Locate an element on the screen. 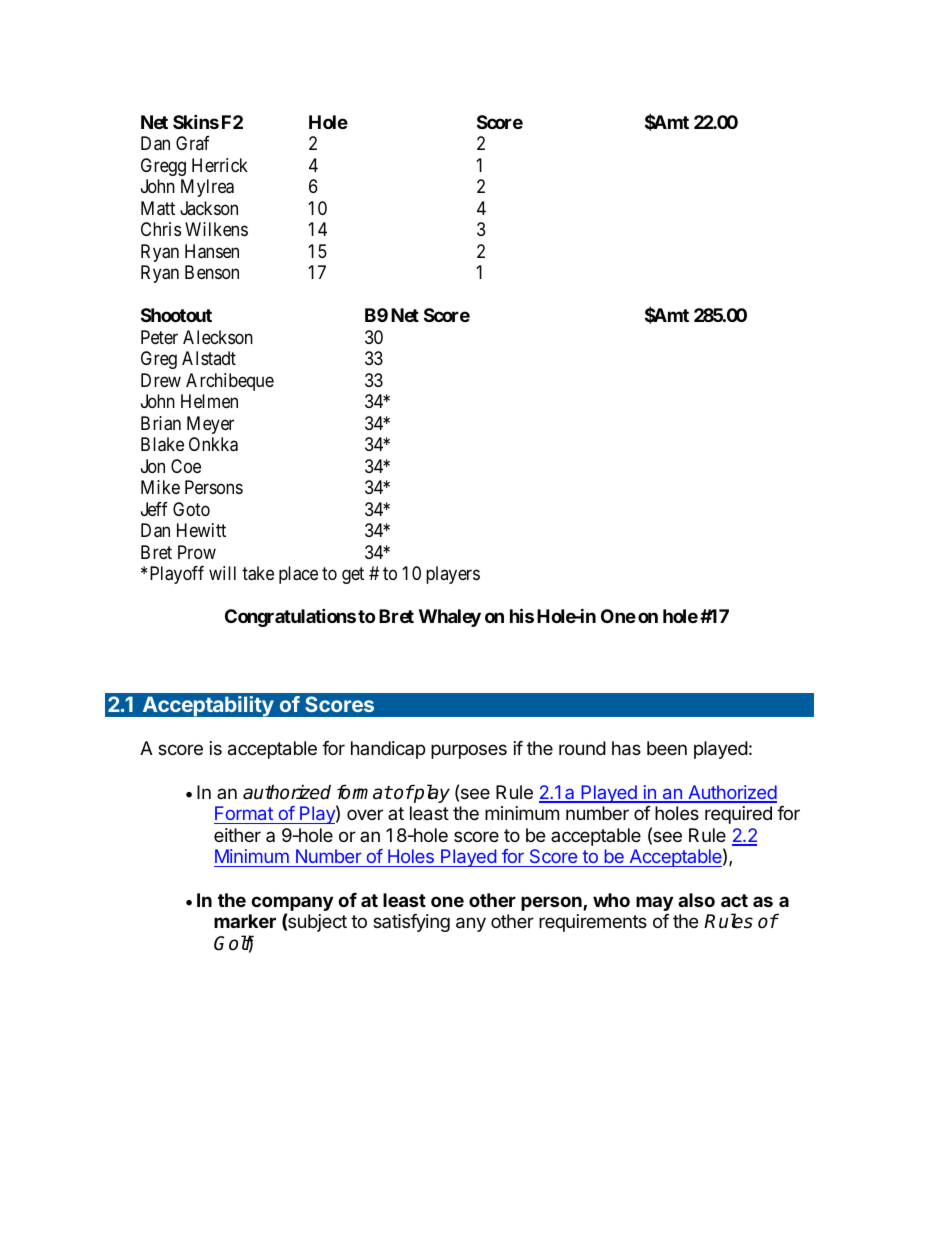 Image resolution: width=952 pixels, height=1233 pixels. marker is located at coordinates (245, 921).
